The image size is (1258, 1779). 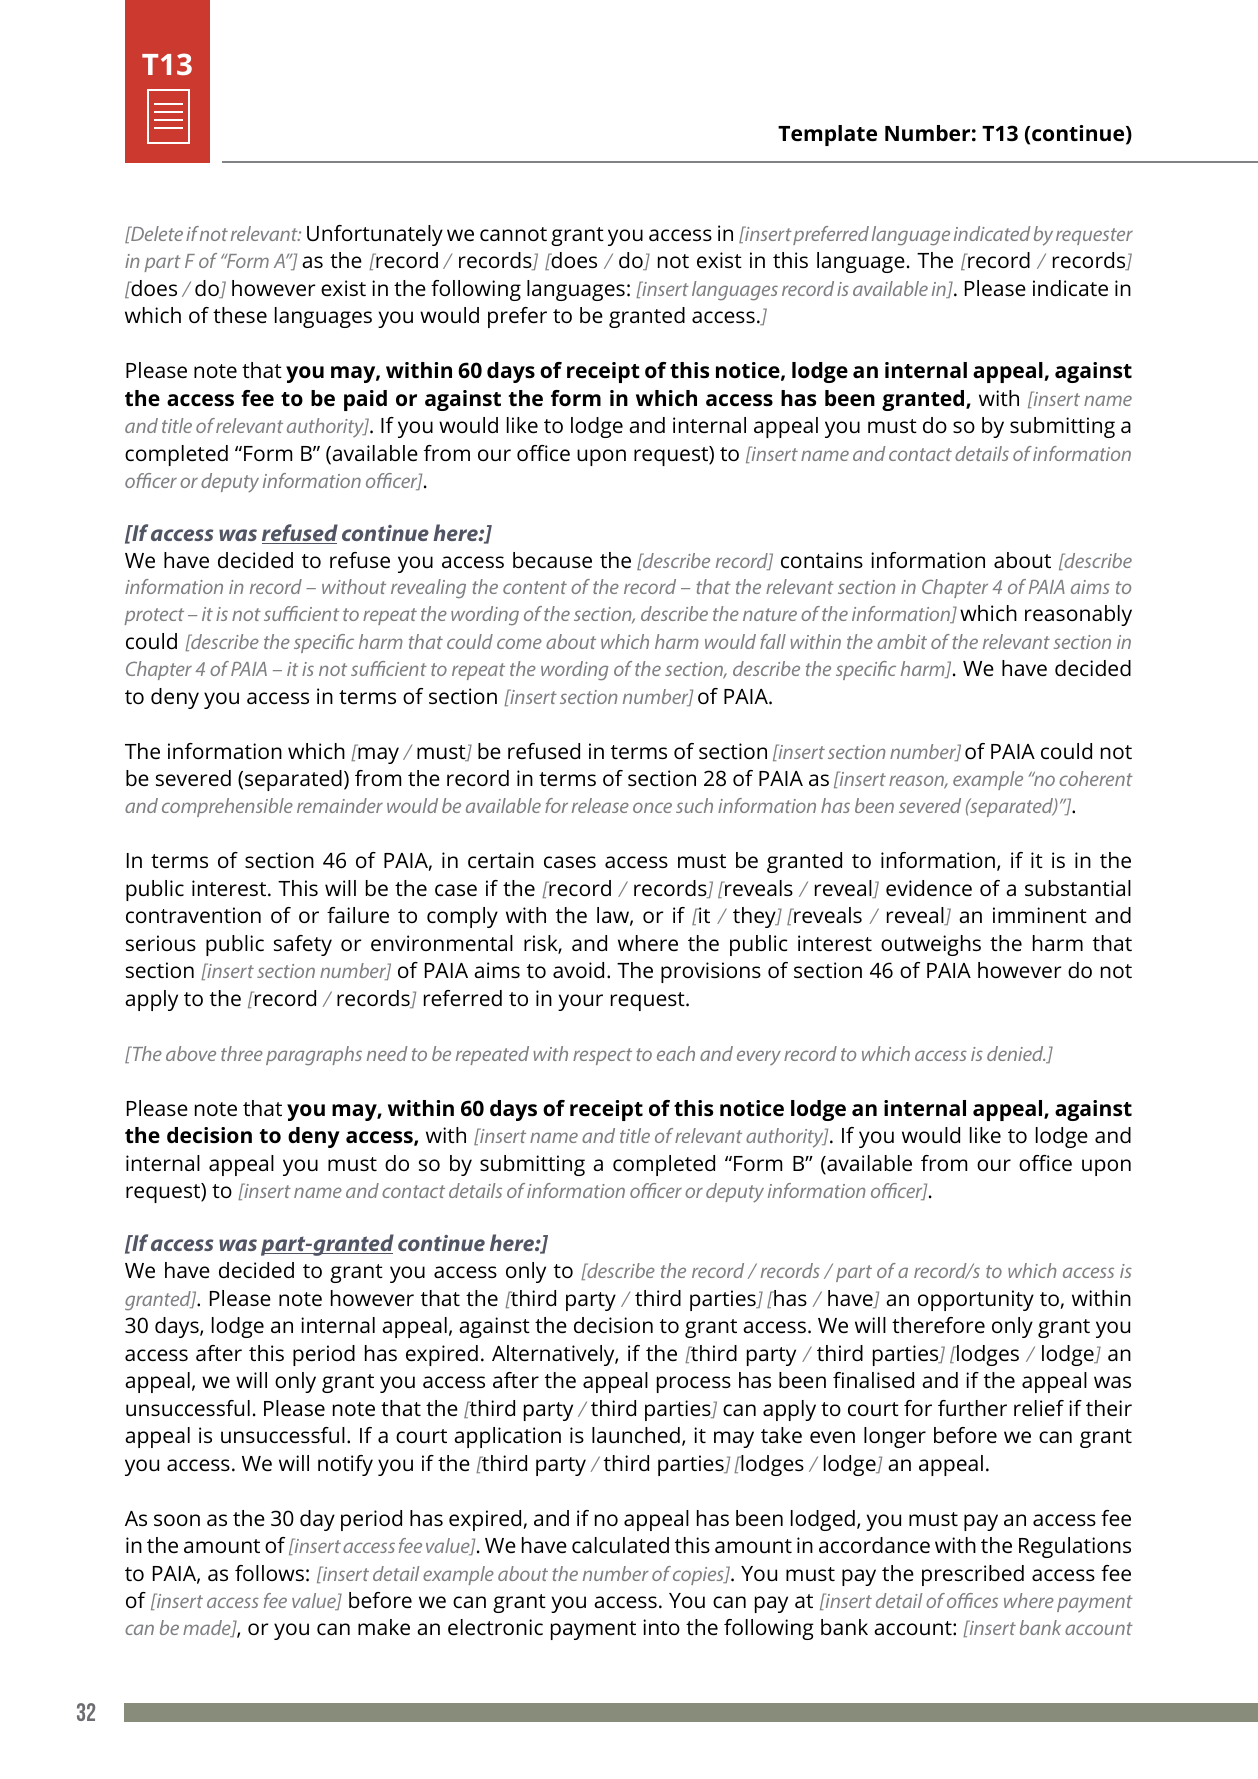 What do you see at coordinates (513, 234) in the screenshot?
I see `cannot` at bounding box center [513, 234].
